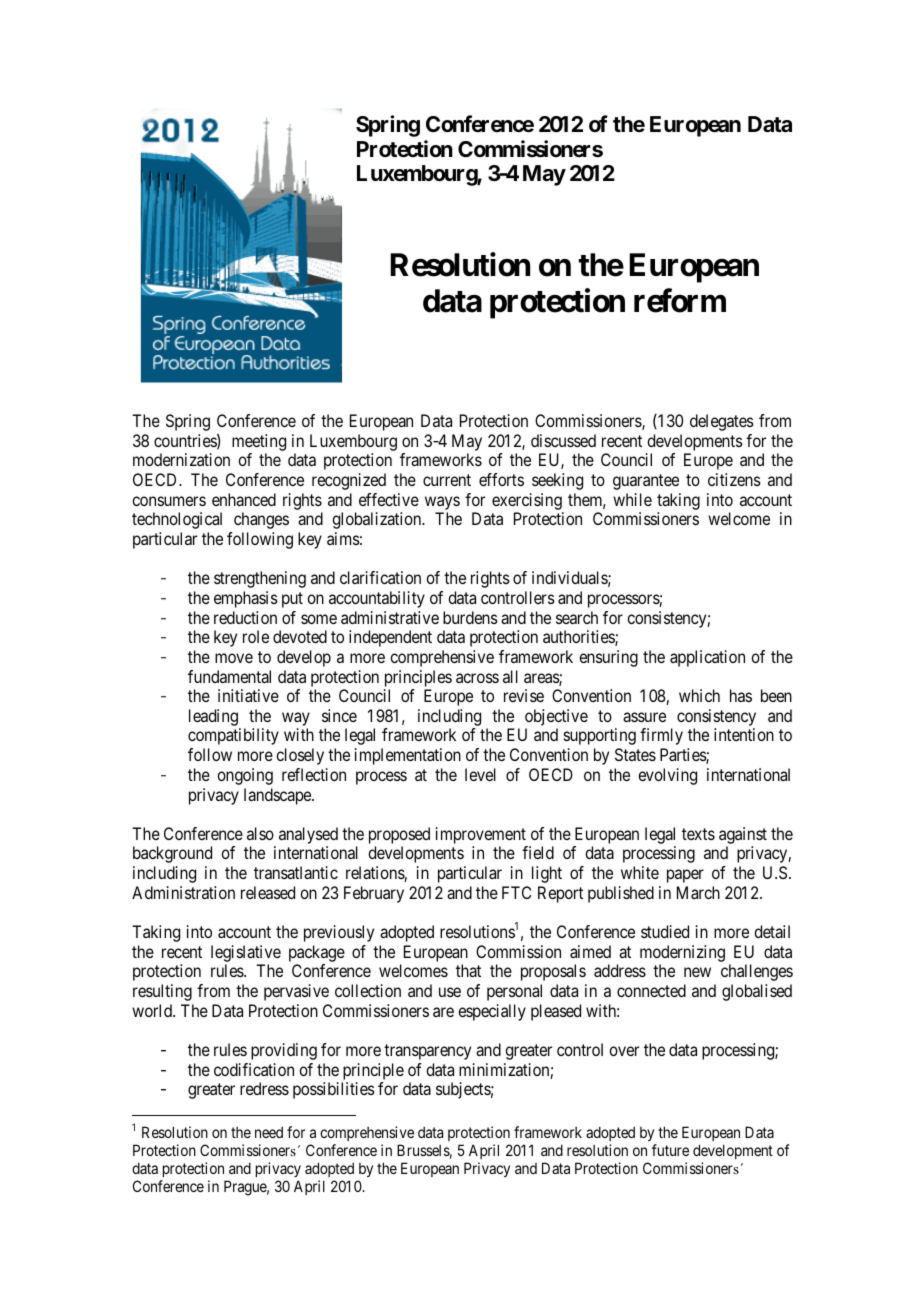  Describe the element at coordinates (680, 300) in the document. I see `reform` at that location.
